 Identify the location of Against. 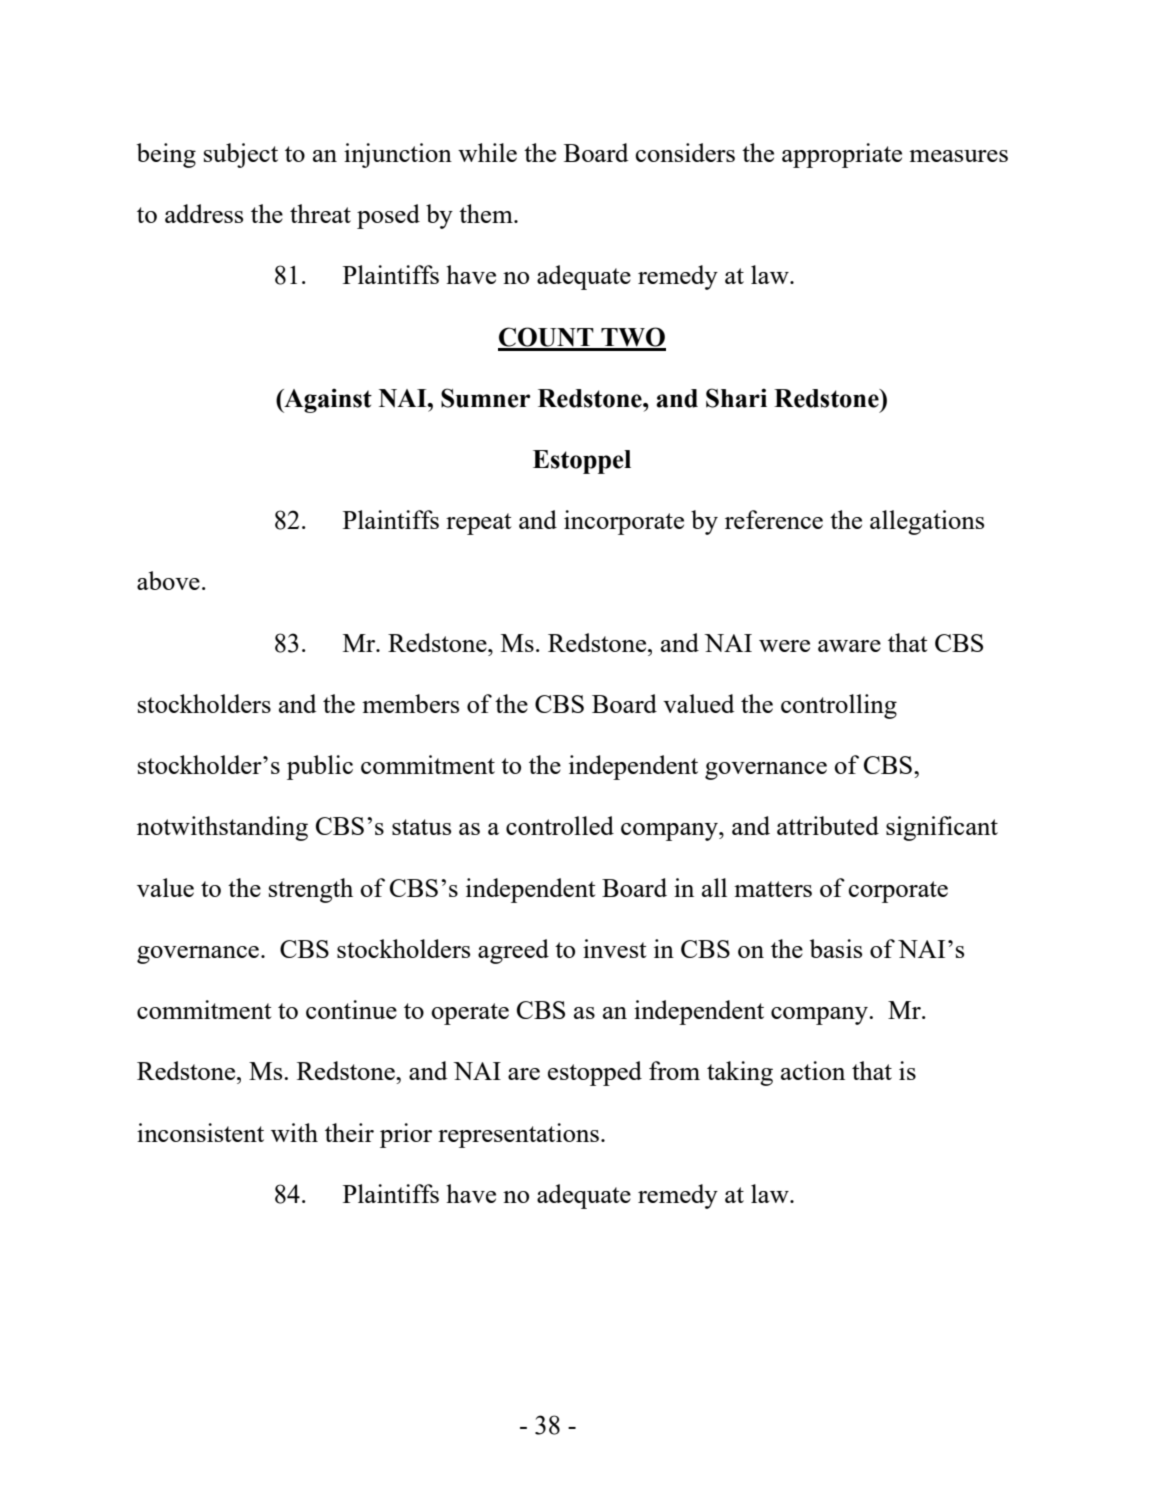
(327, 400).
